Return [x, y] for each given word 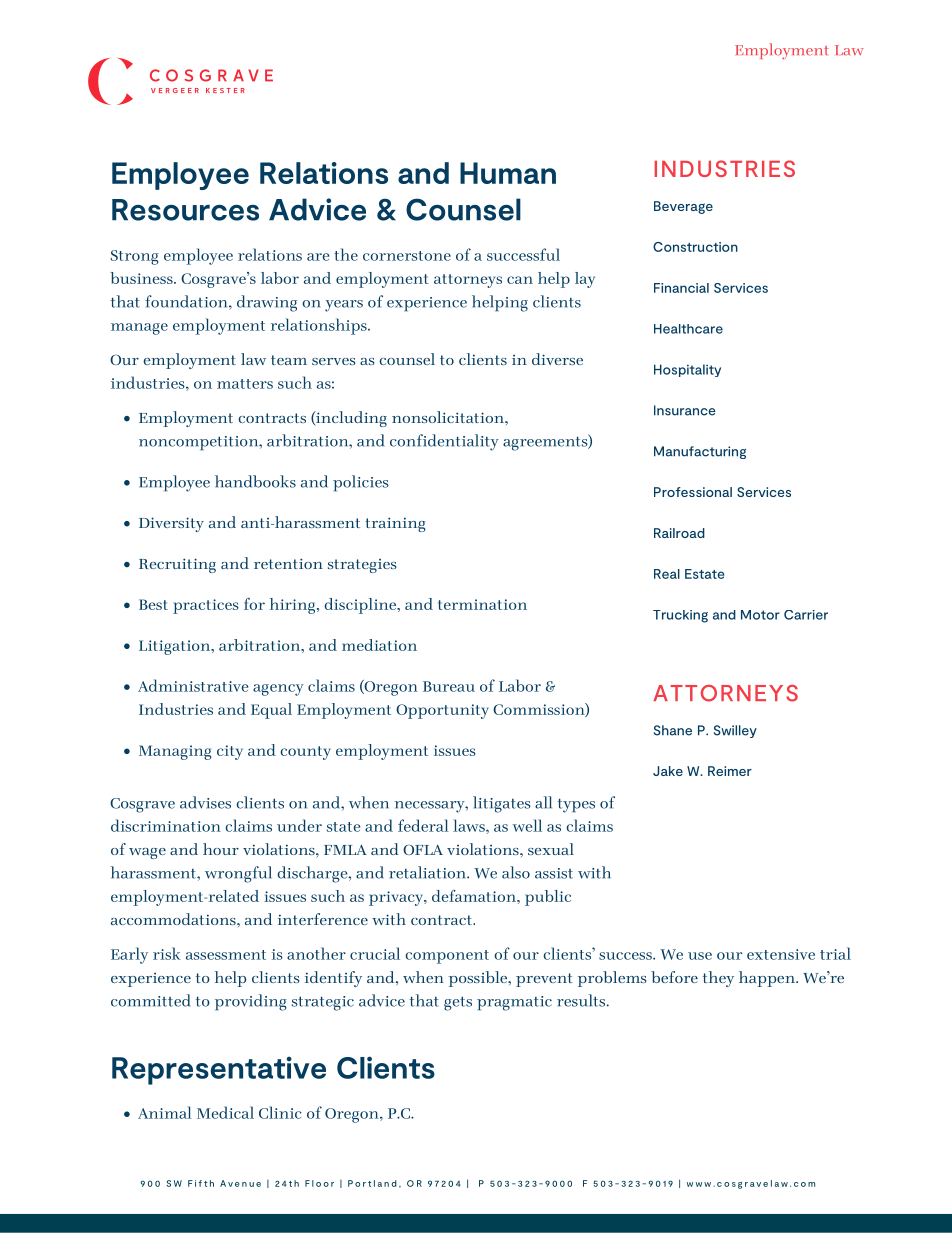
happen [768, 979]
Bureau [449, 686]
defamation [475, 896]
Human [508, 173]
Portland [372, 1183]
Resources [185, 210]
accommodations [174, 919]
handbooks [255, 481]
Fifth [201, 1183]
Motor [760, 615]
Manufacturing [700, 452]
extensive [781, 954]
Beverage [683, 207]
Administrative [193, 685]
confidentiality [444, 442]
